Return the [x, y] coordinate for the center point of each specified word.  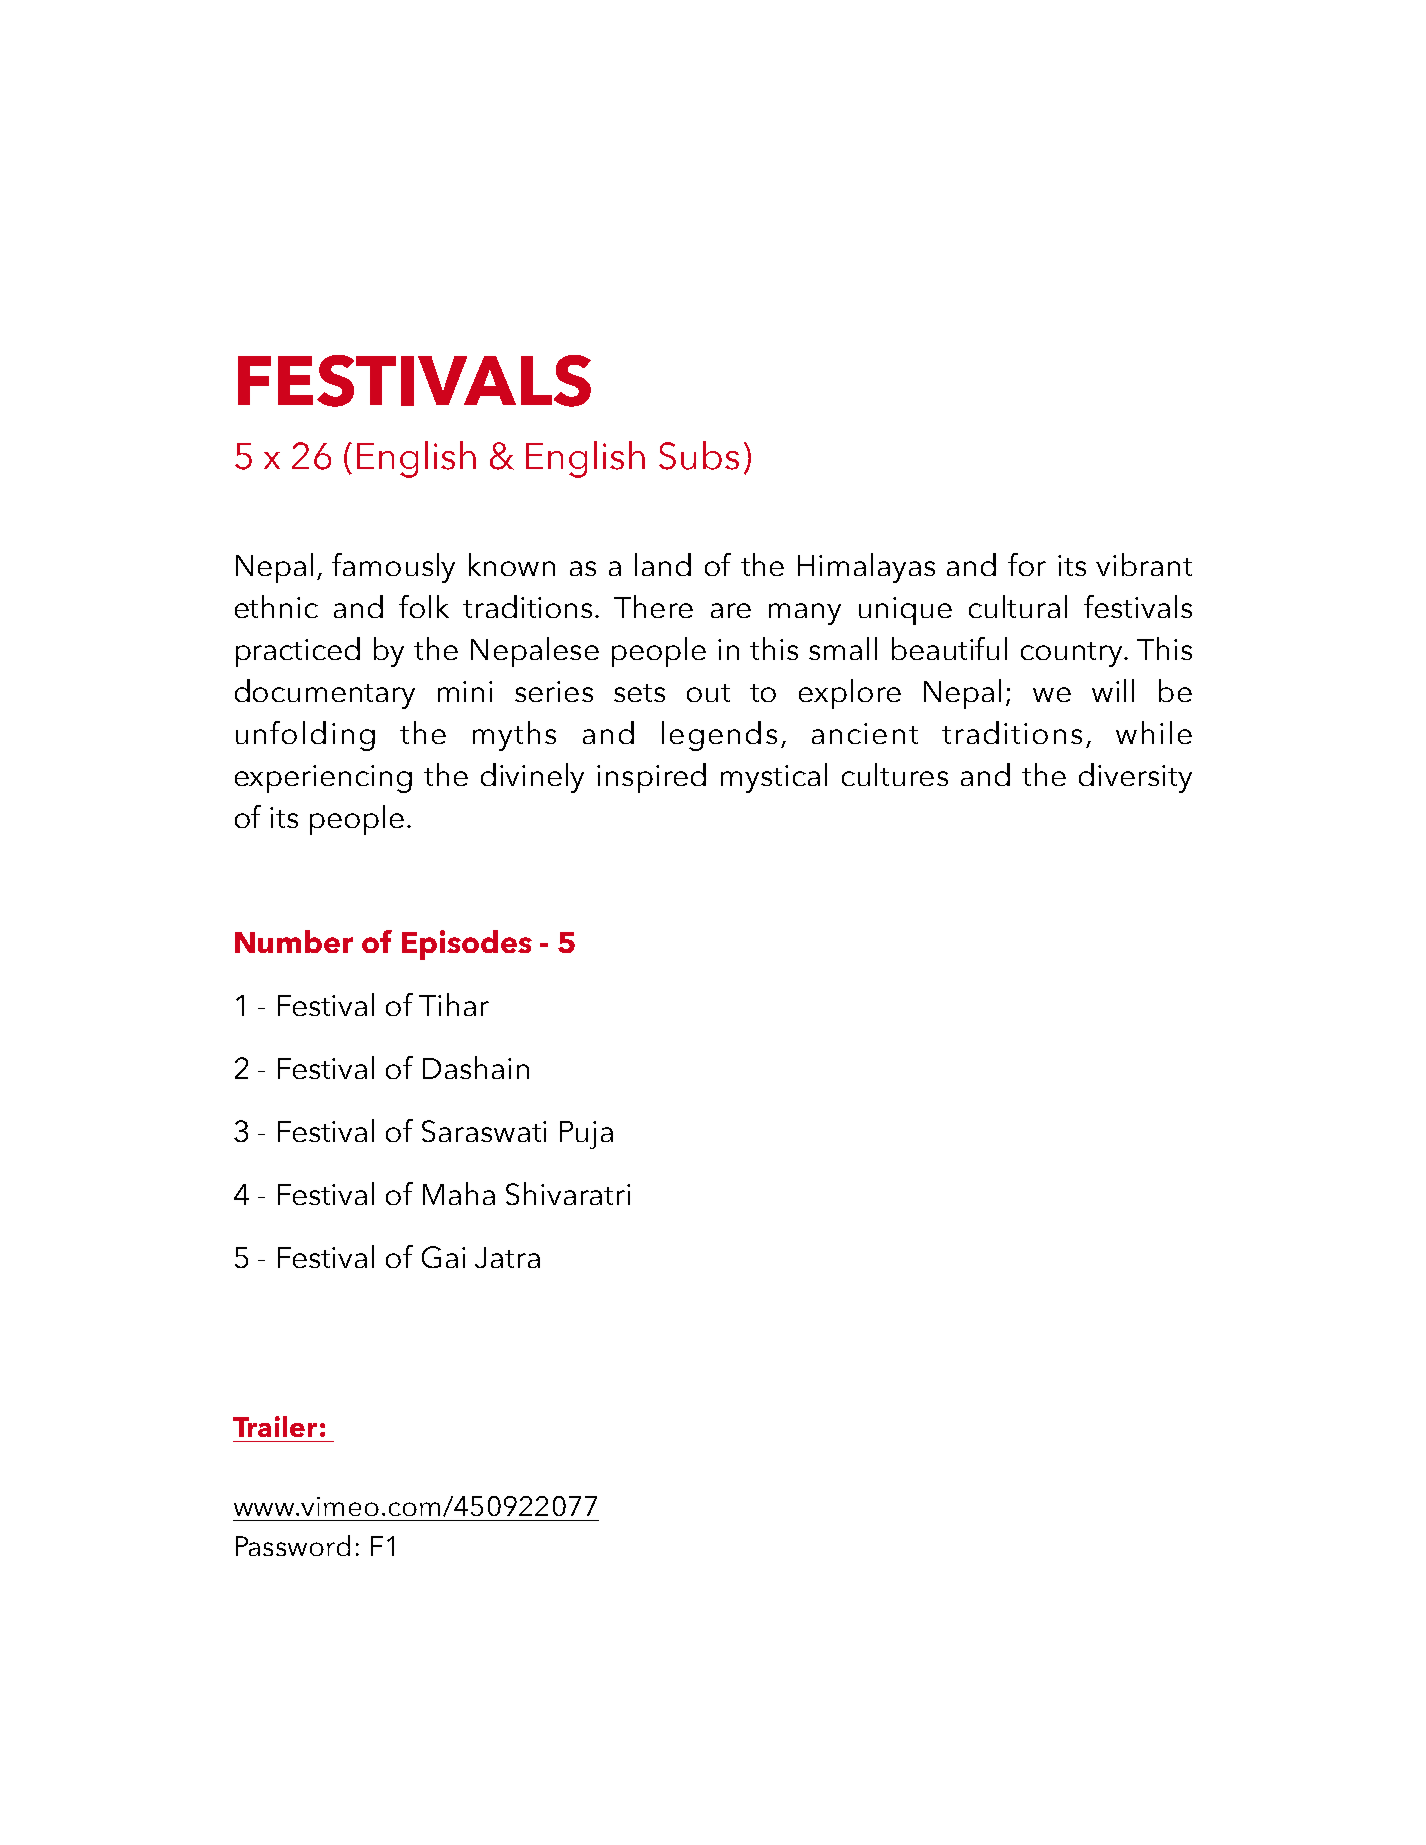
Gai [443, 1257]
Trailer [275, 1426]
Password [293, 1545]
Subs [699, 455]
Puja [586, 1135]
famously [393, 568]
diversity [1135, 778]
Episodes [467, 945]
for [1027, 564]
